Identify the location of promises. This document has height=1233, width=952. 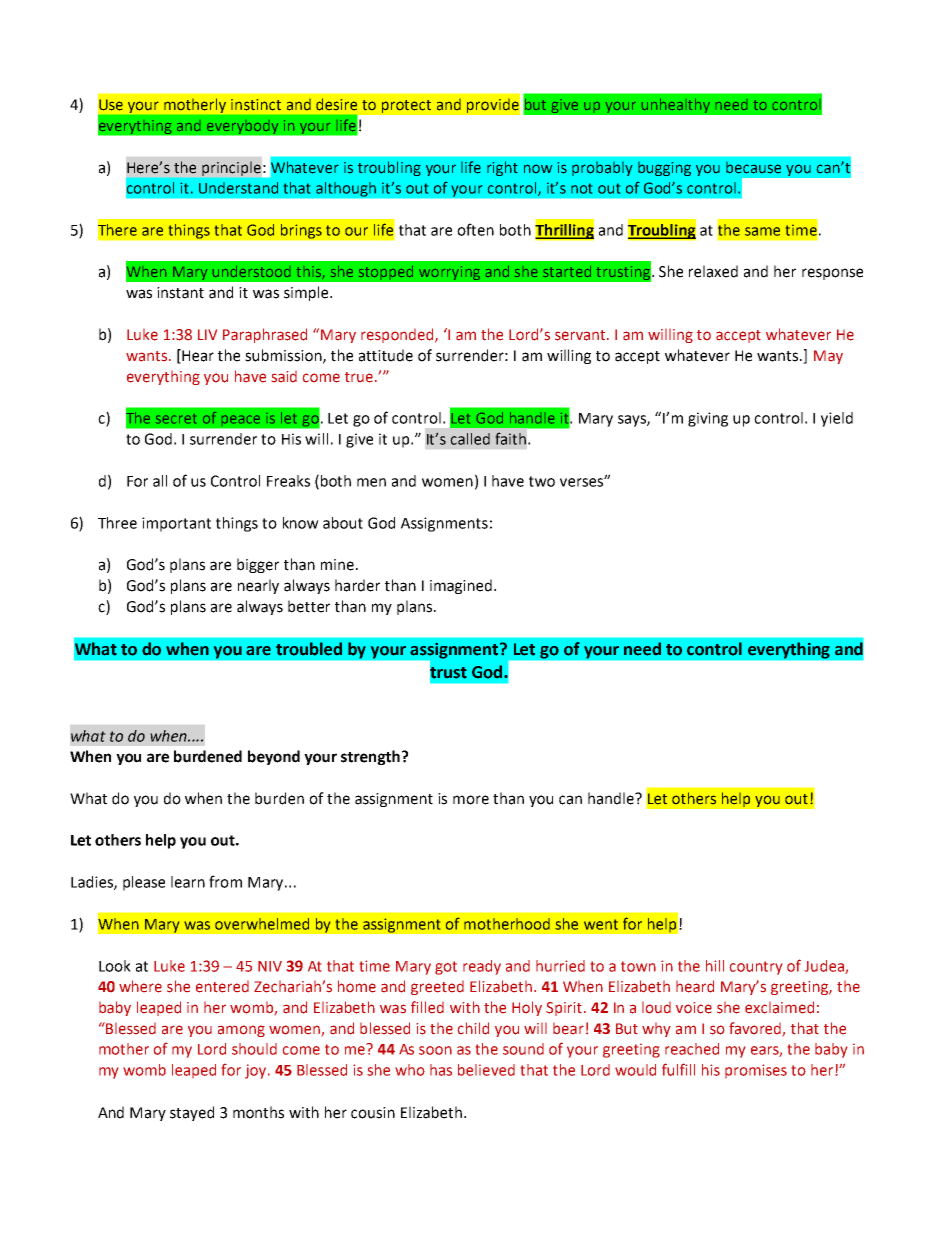
(756, 1071).
